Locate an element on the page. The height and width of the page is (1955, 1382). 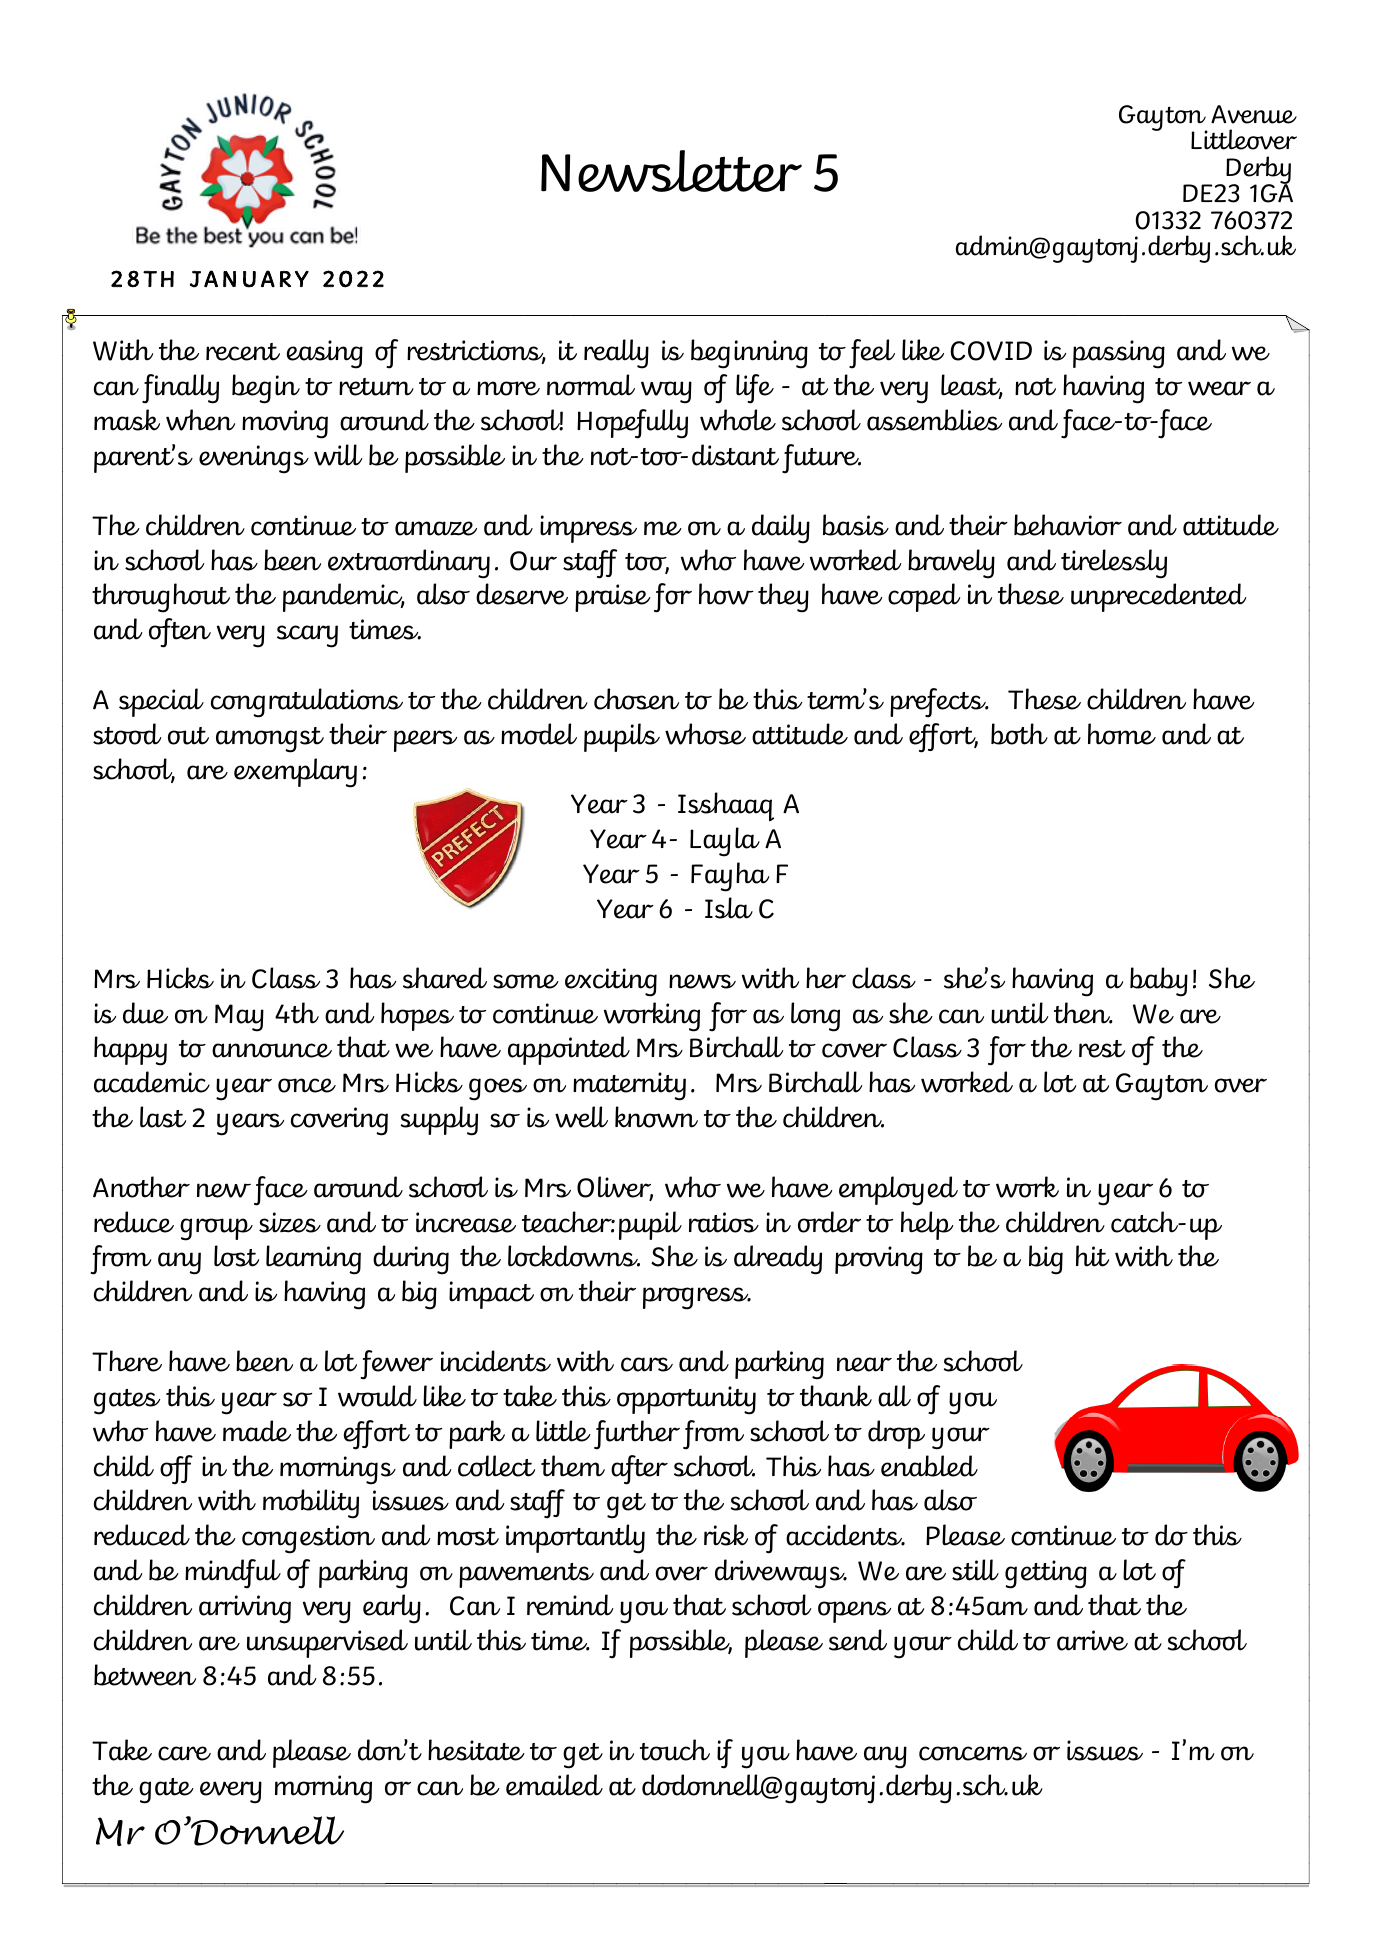
made is located at coordinates (257, 1431).
